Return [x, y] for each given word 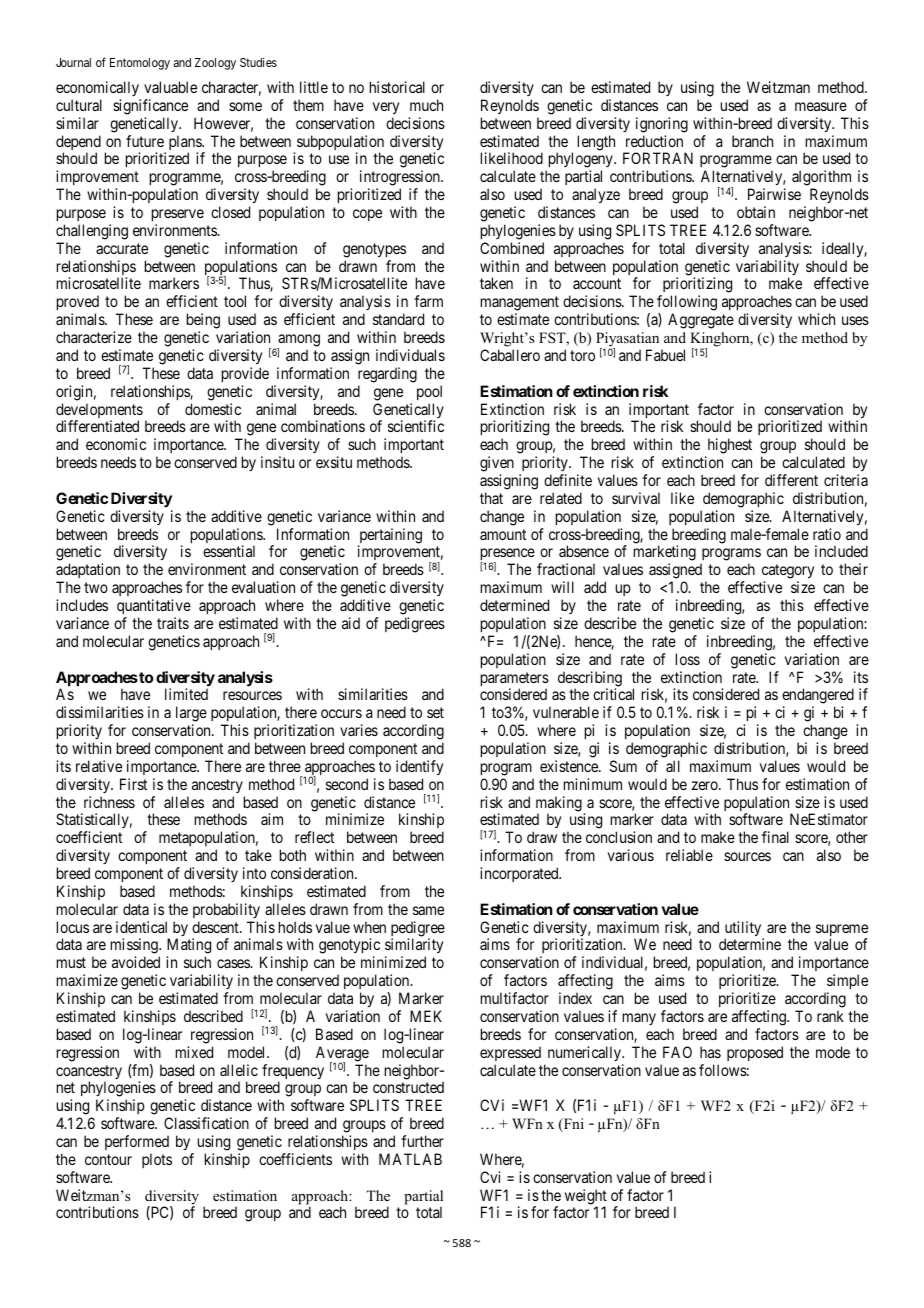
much [426, 105]
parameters [515, 680]
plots [157, 1160]
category [788, 573]
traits [173, 623]
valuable [170, 87]
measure [821, 106]
